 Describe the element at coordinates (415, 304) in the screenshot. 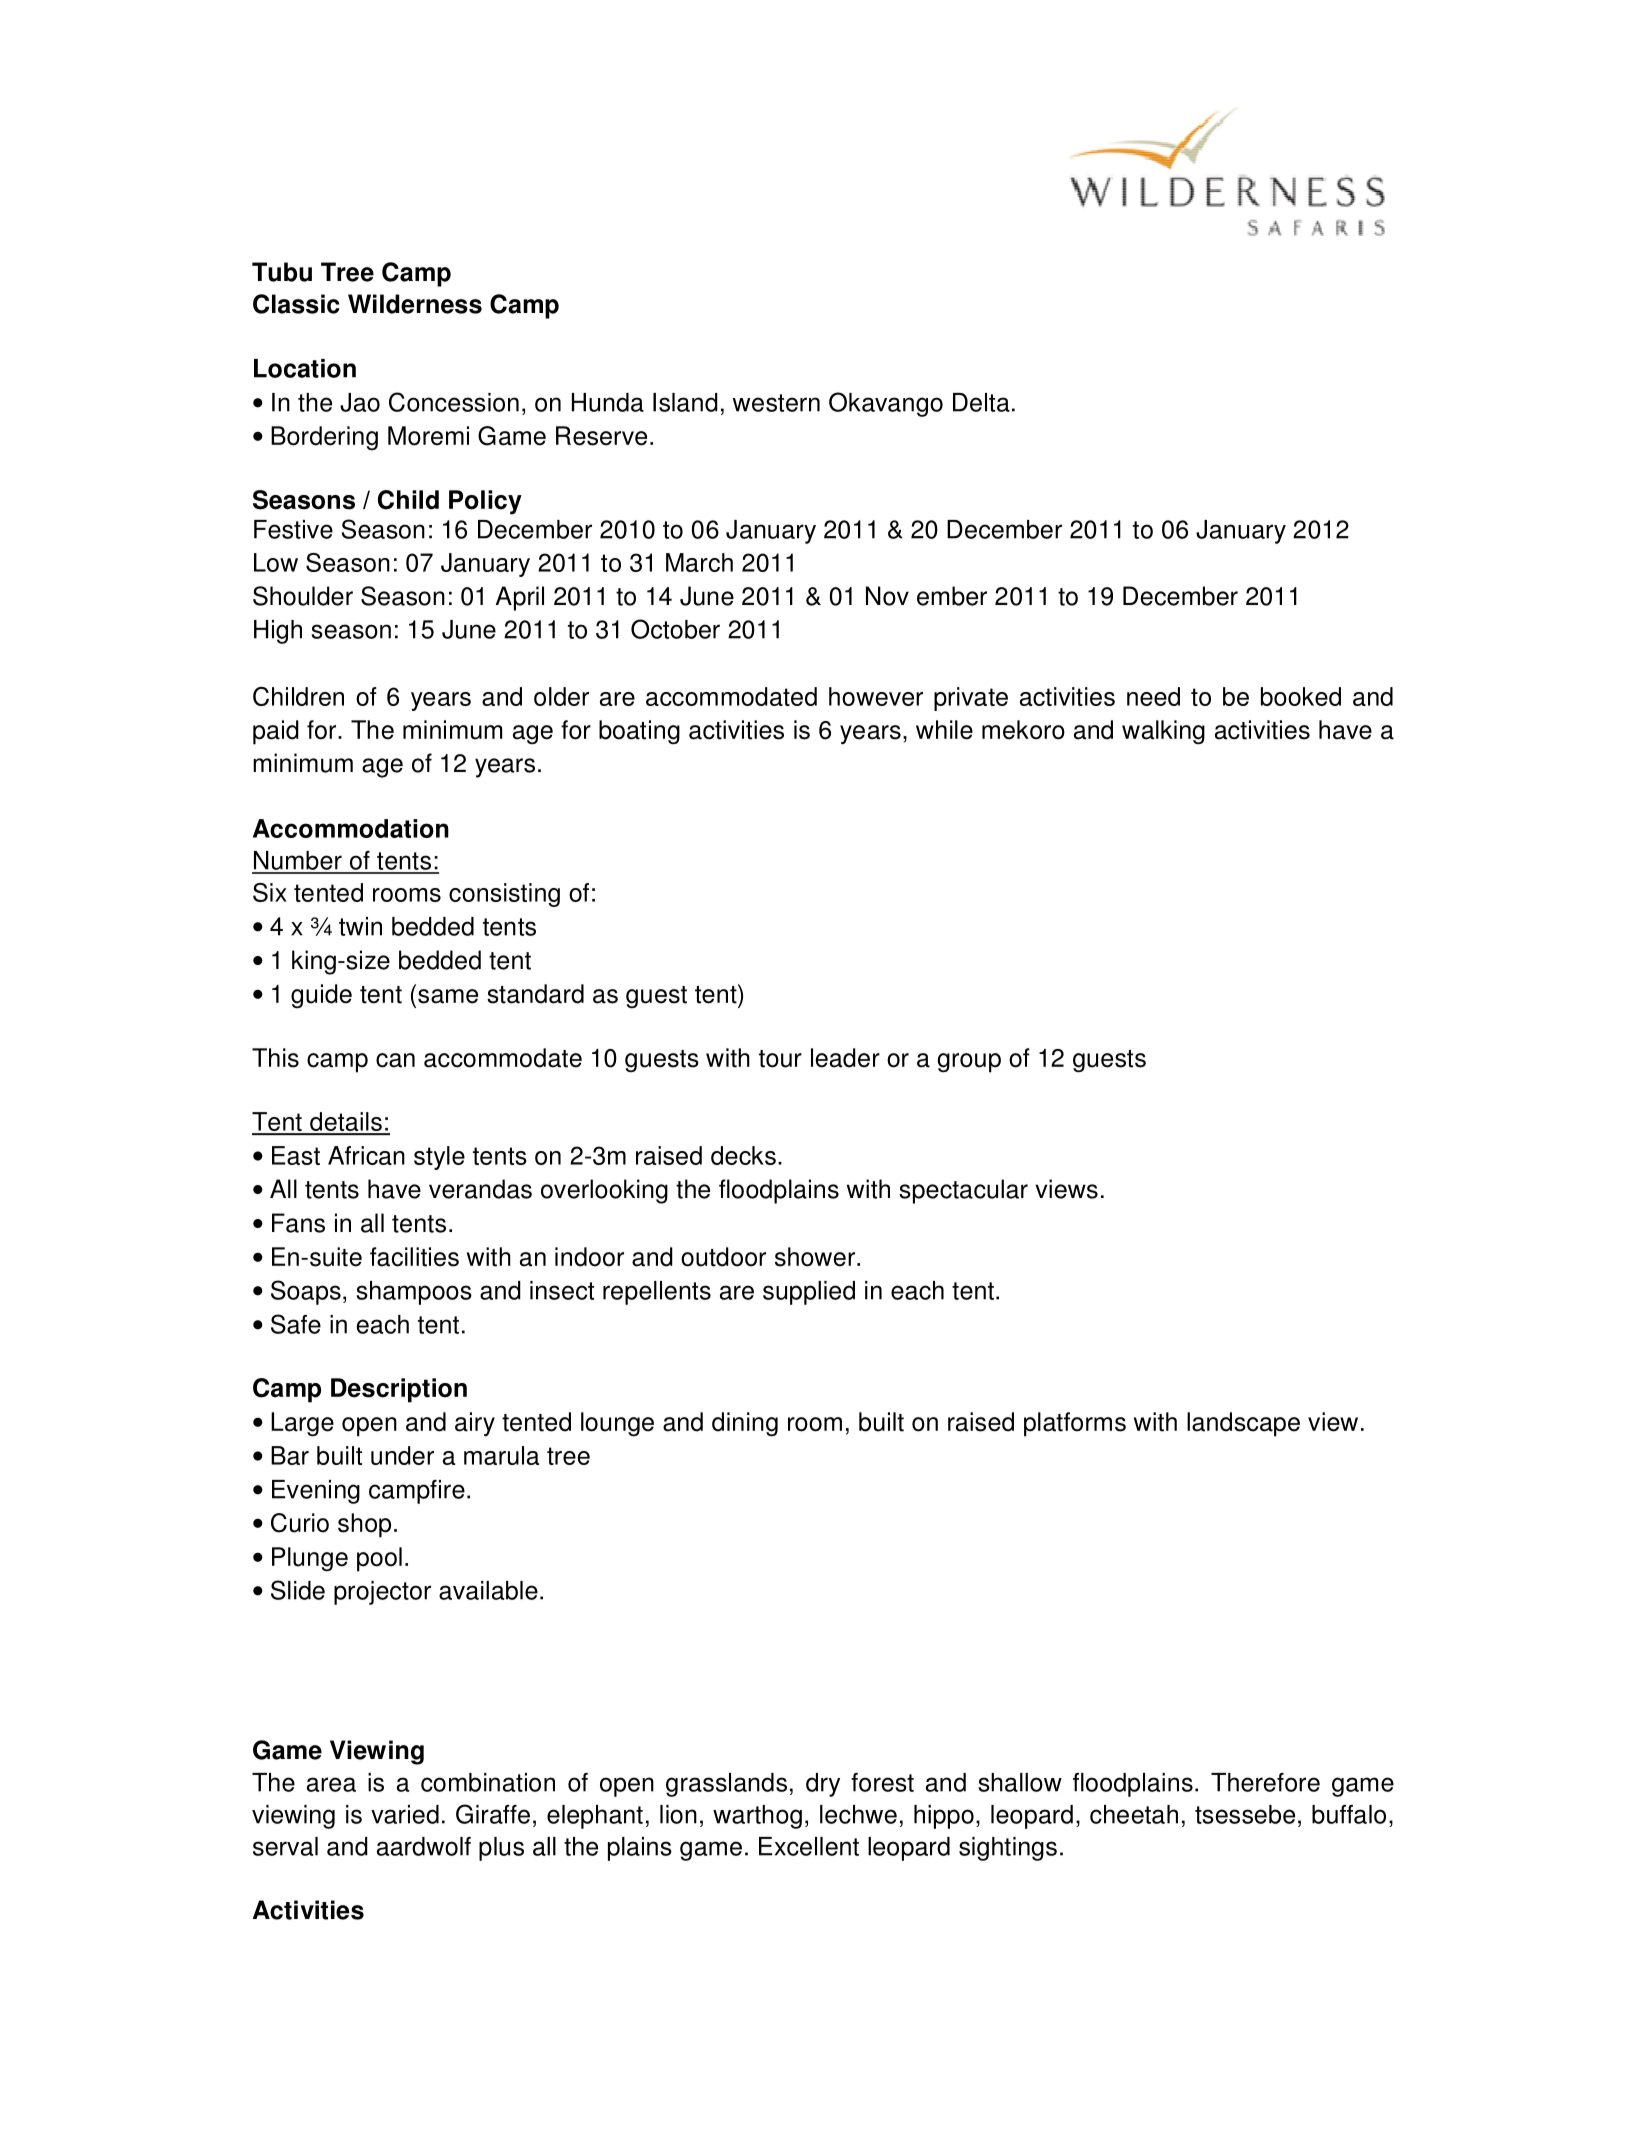

I see `Wilderness` at that location.
